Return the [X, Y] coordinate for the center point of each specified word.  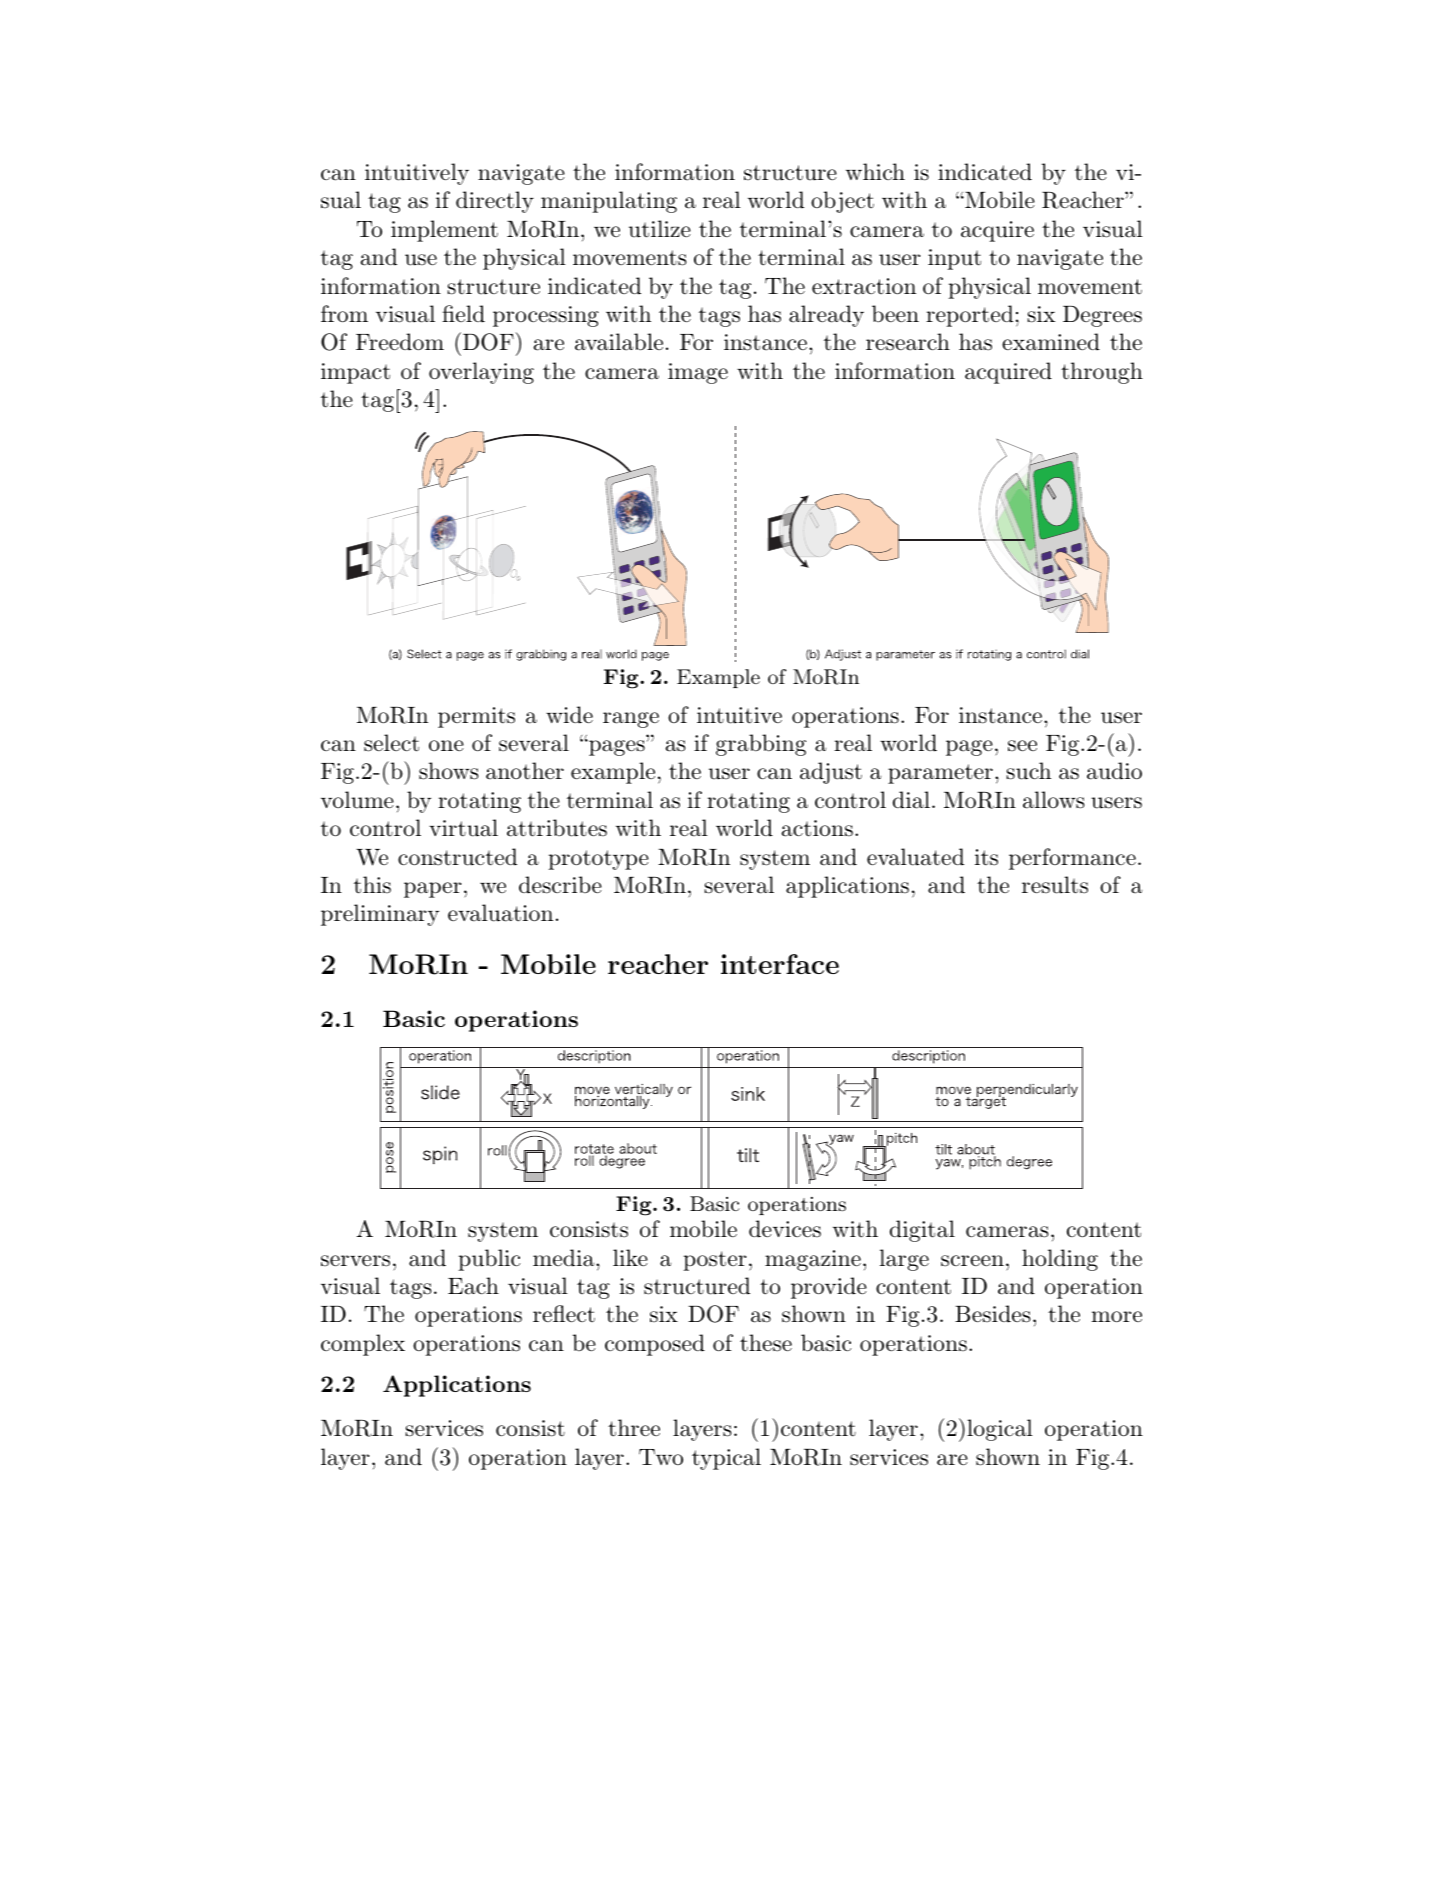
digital [922, 1231]
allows [1053, 800]
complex [363, 1345]
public [489, 1260]
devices [785, 1229]
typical [726, 1459]
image [698, 373]
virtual [463, 828]
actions [817, 828]
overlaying [481, 373]
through [1102, 373]
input [954, 259]
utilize [660, 229]
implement [444, 231]
